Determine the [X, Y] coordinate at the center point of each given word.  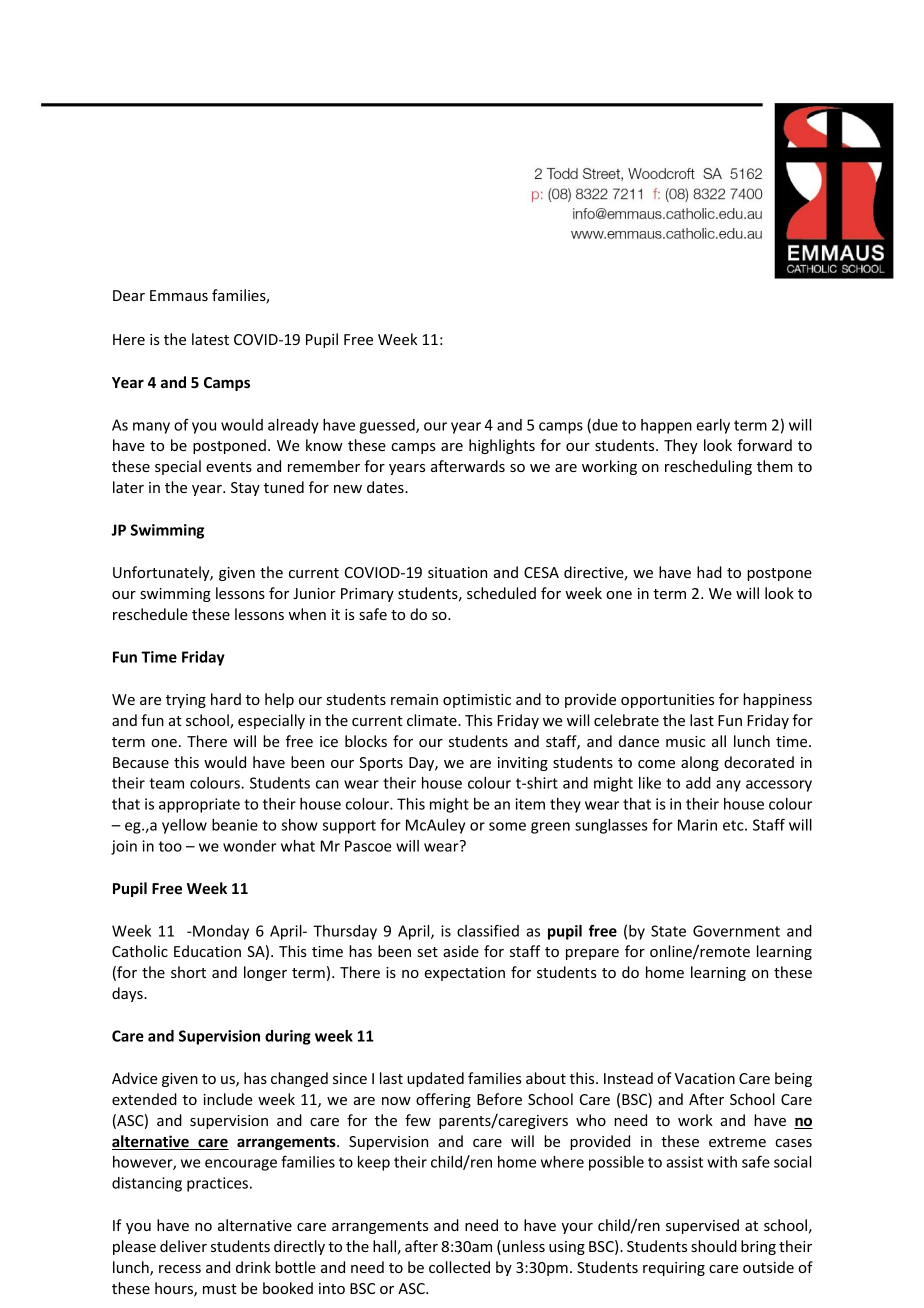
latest [210, 339]
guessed [388, 426]
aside [461, 951]
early [713, 426]
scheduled [501, 593]
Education [207, 951]
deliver [183, 1246]
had [709, 572]
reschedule [150, 614]
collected [459, 1267]
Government [736, 931]
